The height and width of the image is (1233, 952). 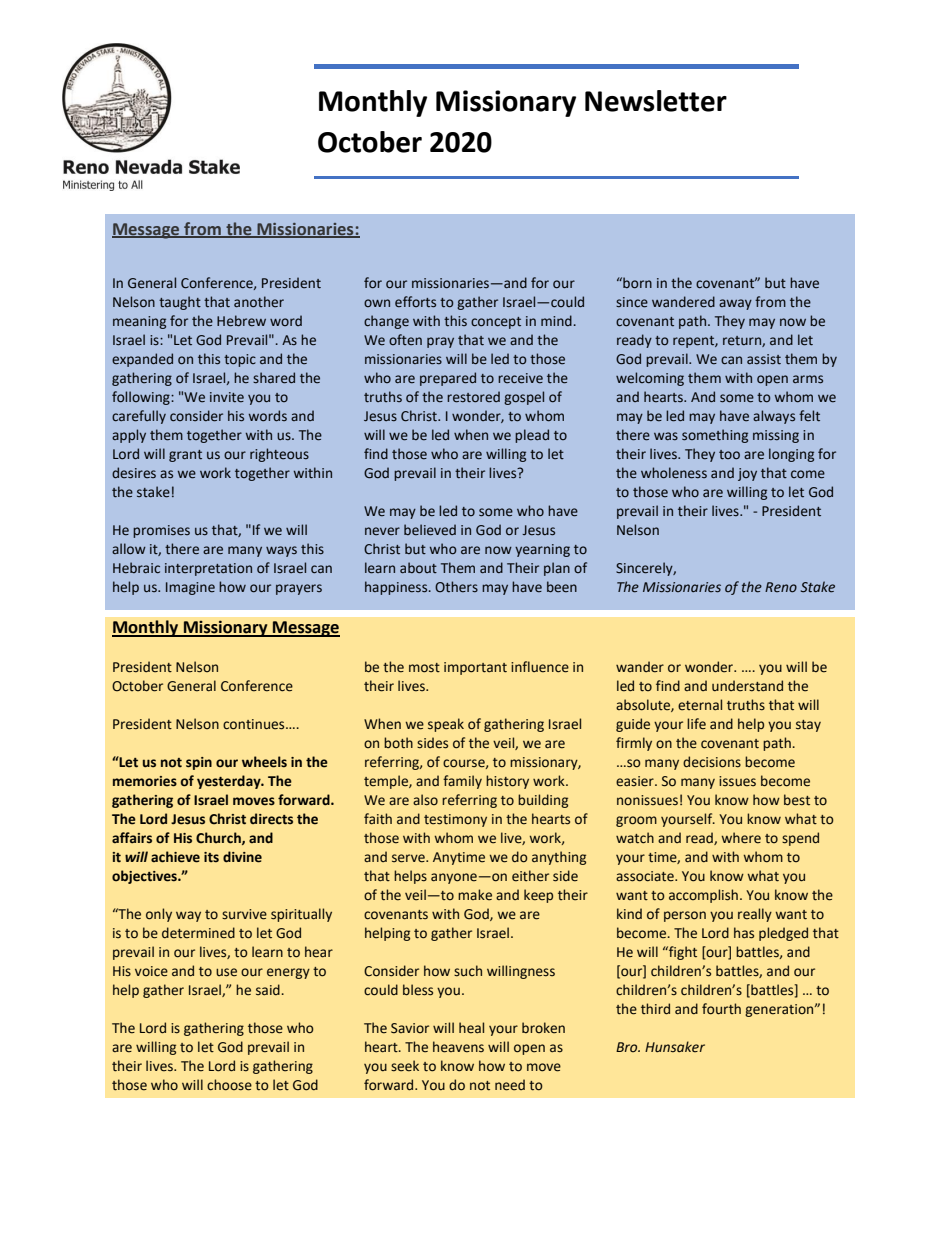 I want to click on heavens, so click(x=458, y=1047).
